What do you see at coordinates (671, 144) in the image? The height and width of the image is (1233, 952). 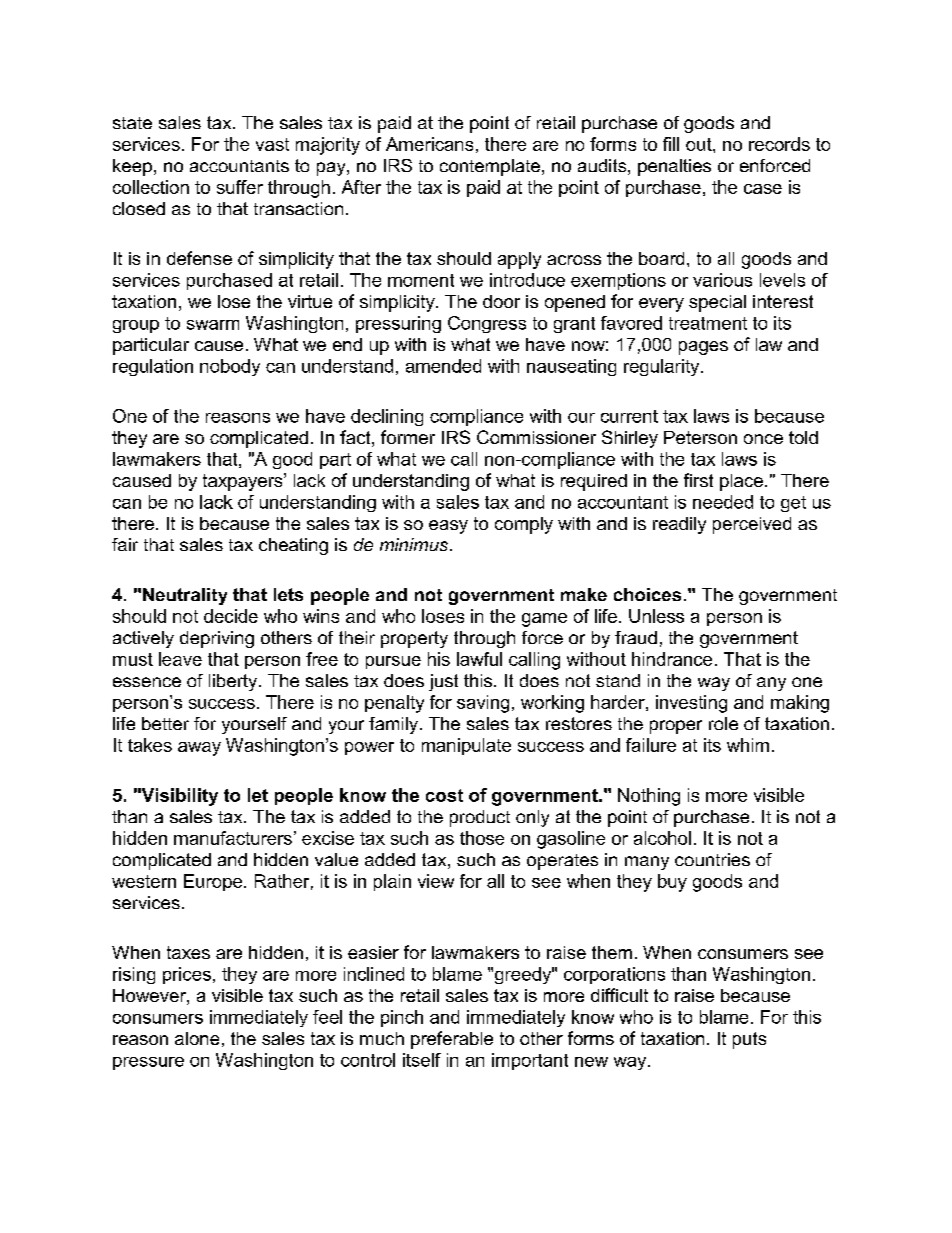 I see `fill` at bounding box center [671, 144].
